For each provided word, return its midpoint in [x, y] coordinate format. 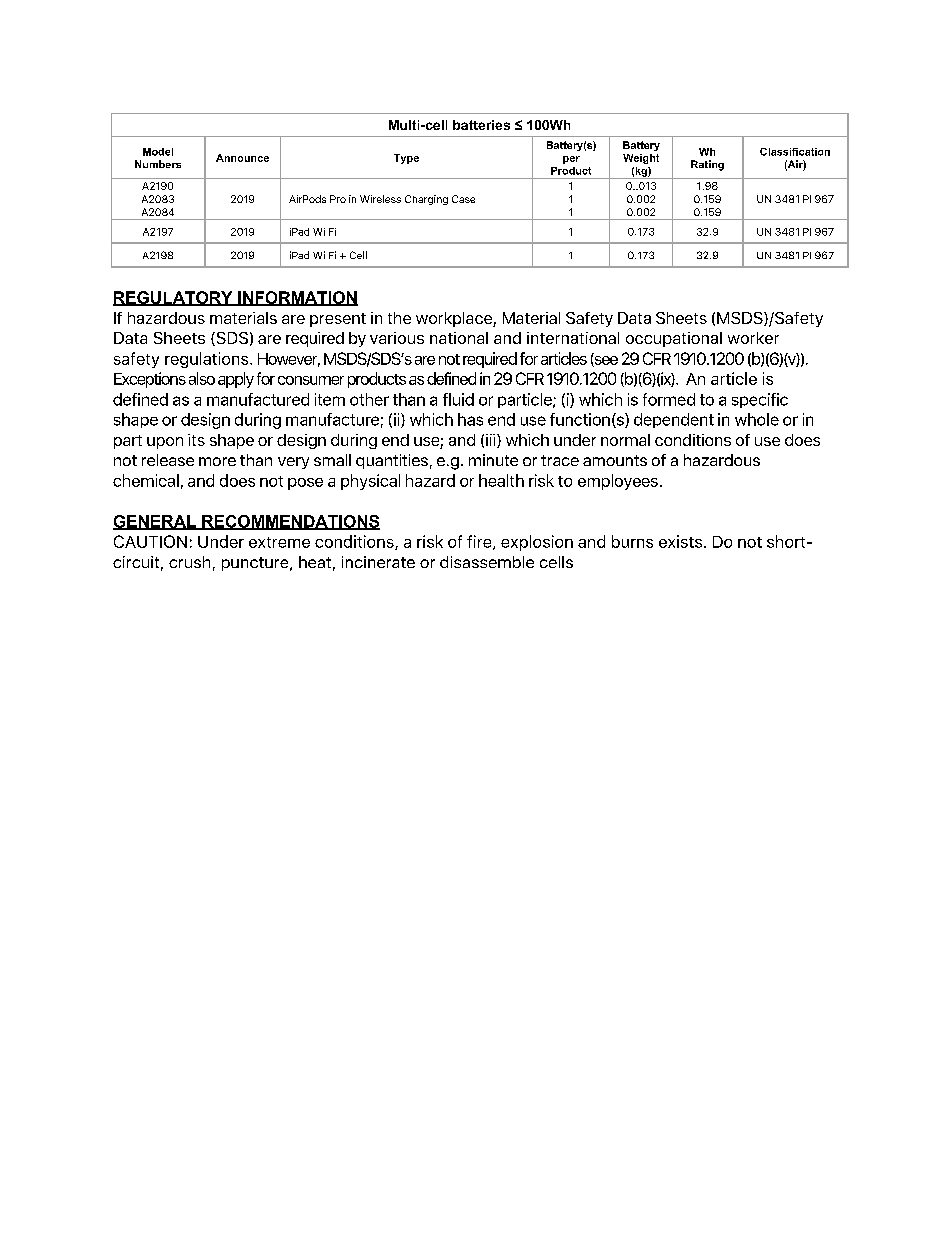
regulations [208, 360]
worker [753, 338]
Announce [242, 158]
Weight [641, 159]
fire [480, 542]
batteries [481, 125]
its [196, 440]
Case [463, 199]
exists [680, 541]
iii [492, 441]
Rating [707, 165]
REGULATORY [174, 298]
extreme [279, 542]
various [397, 338]
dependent [674, 420]
